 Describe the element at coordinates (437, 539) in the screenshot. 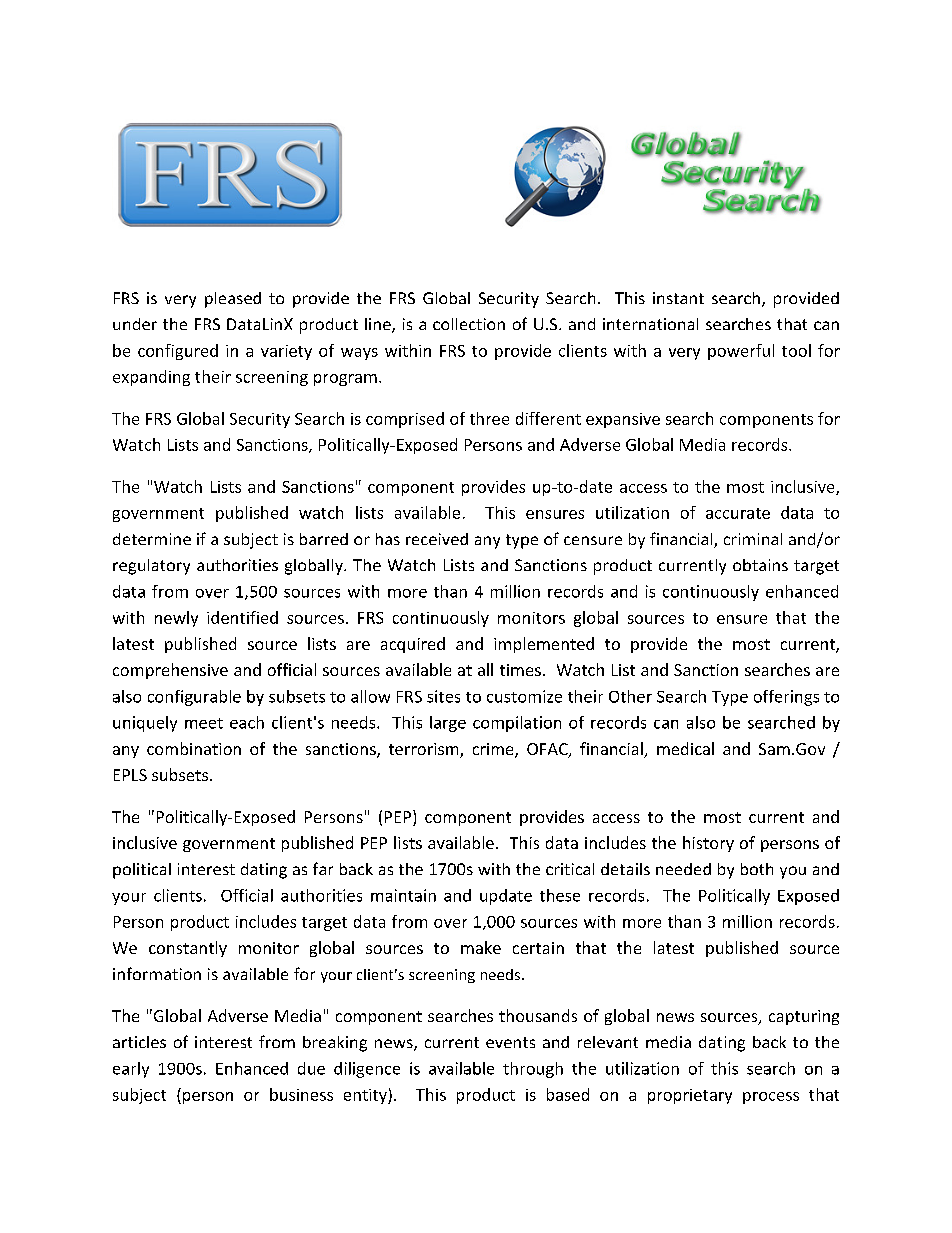

I see `received` at that location.
